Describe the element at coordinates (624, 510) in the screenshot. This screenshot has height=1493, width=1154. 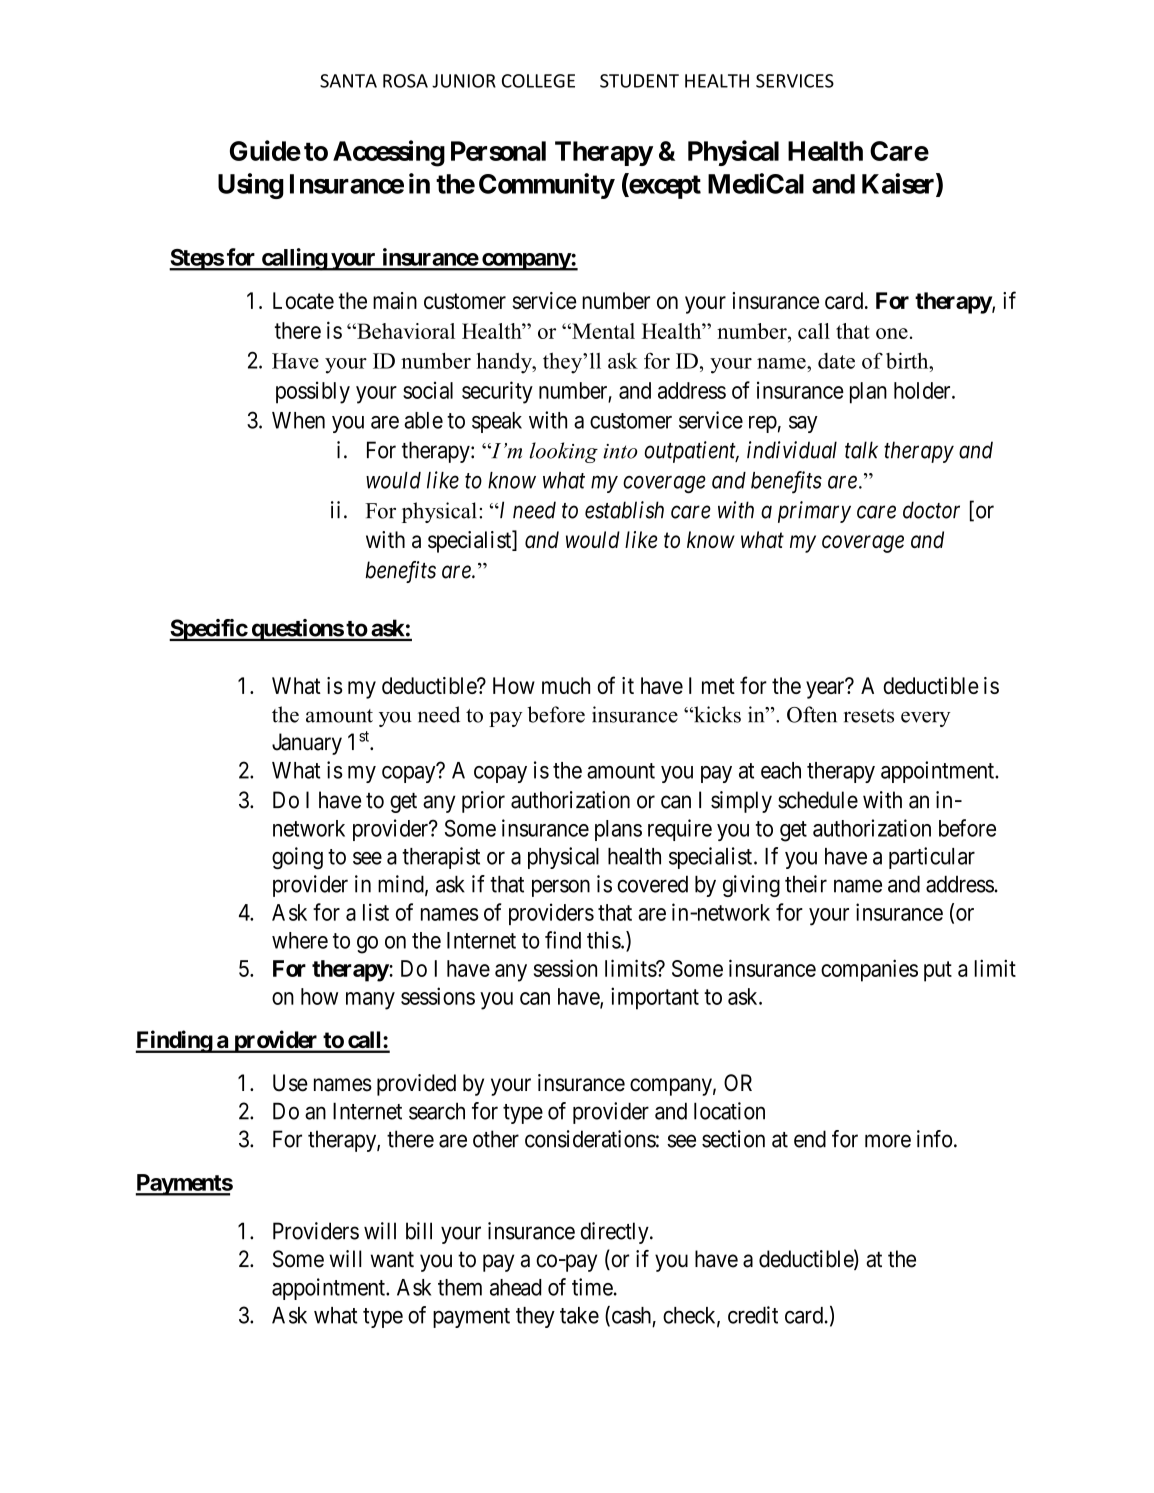
I see `establish` at that location.
